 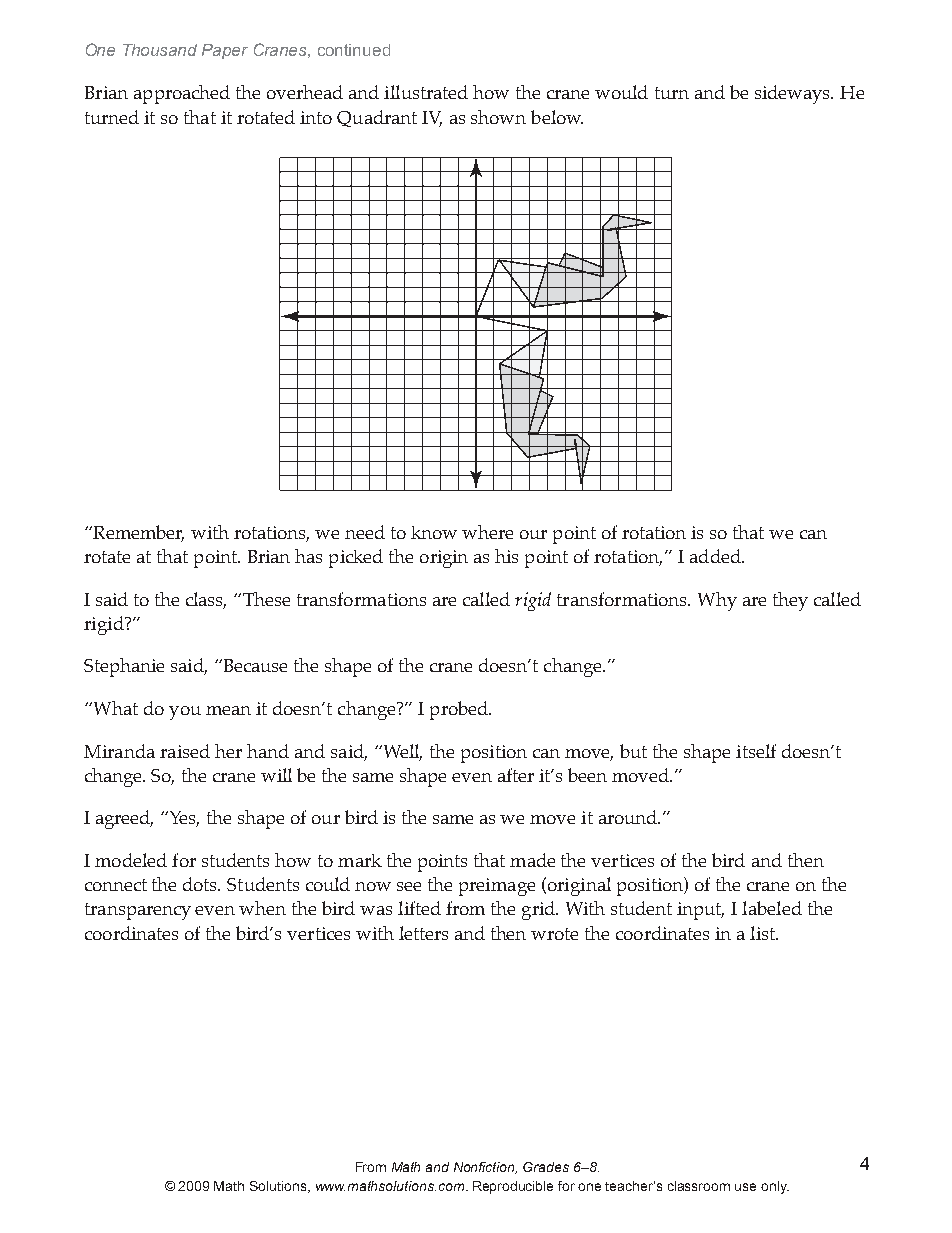 What do you see at coordinates (794, 94) in the image?
I see `sideways` at bounding box center [794, 94].
